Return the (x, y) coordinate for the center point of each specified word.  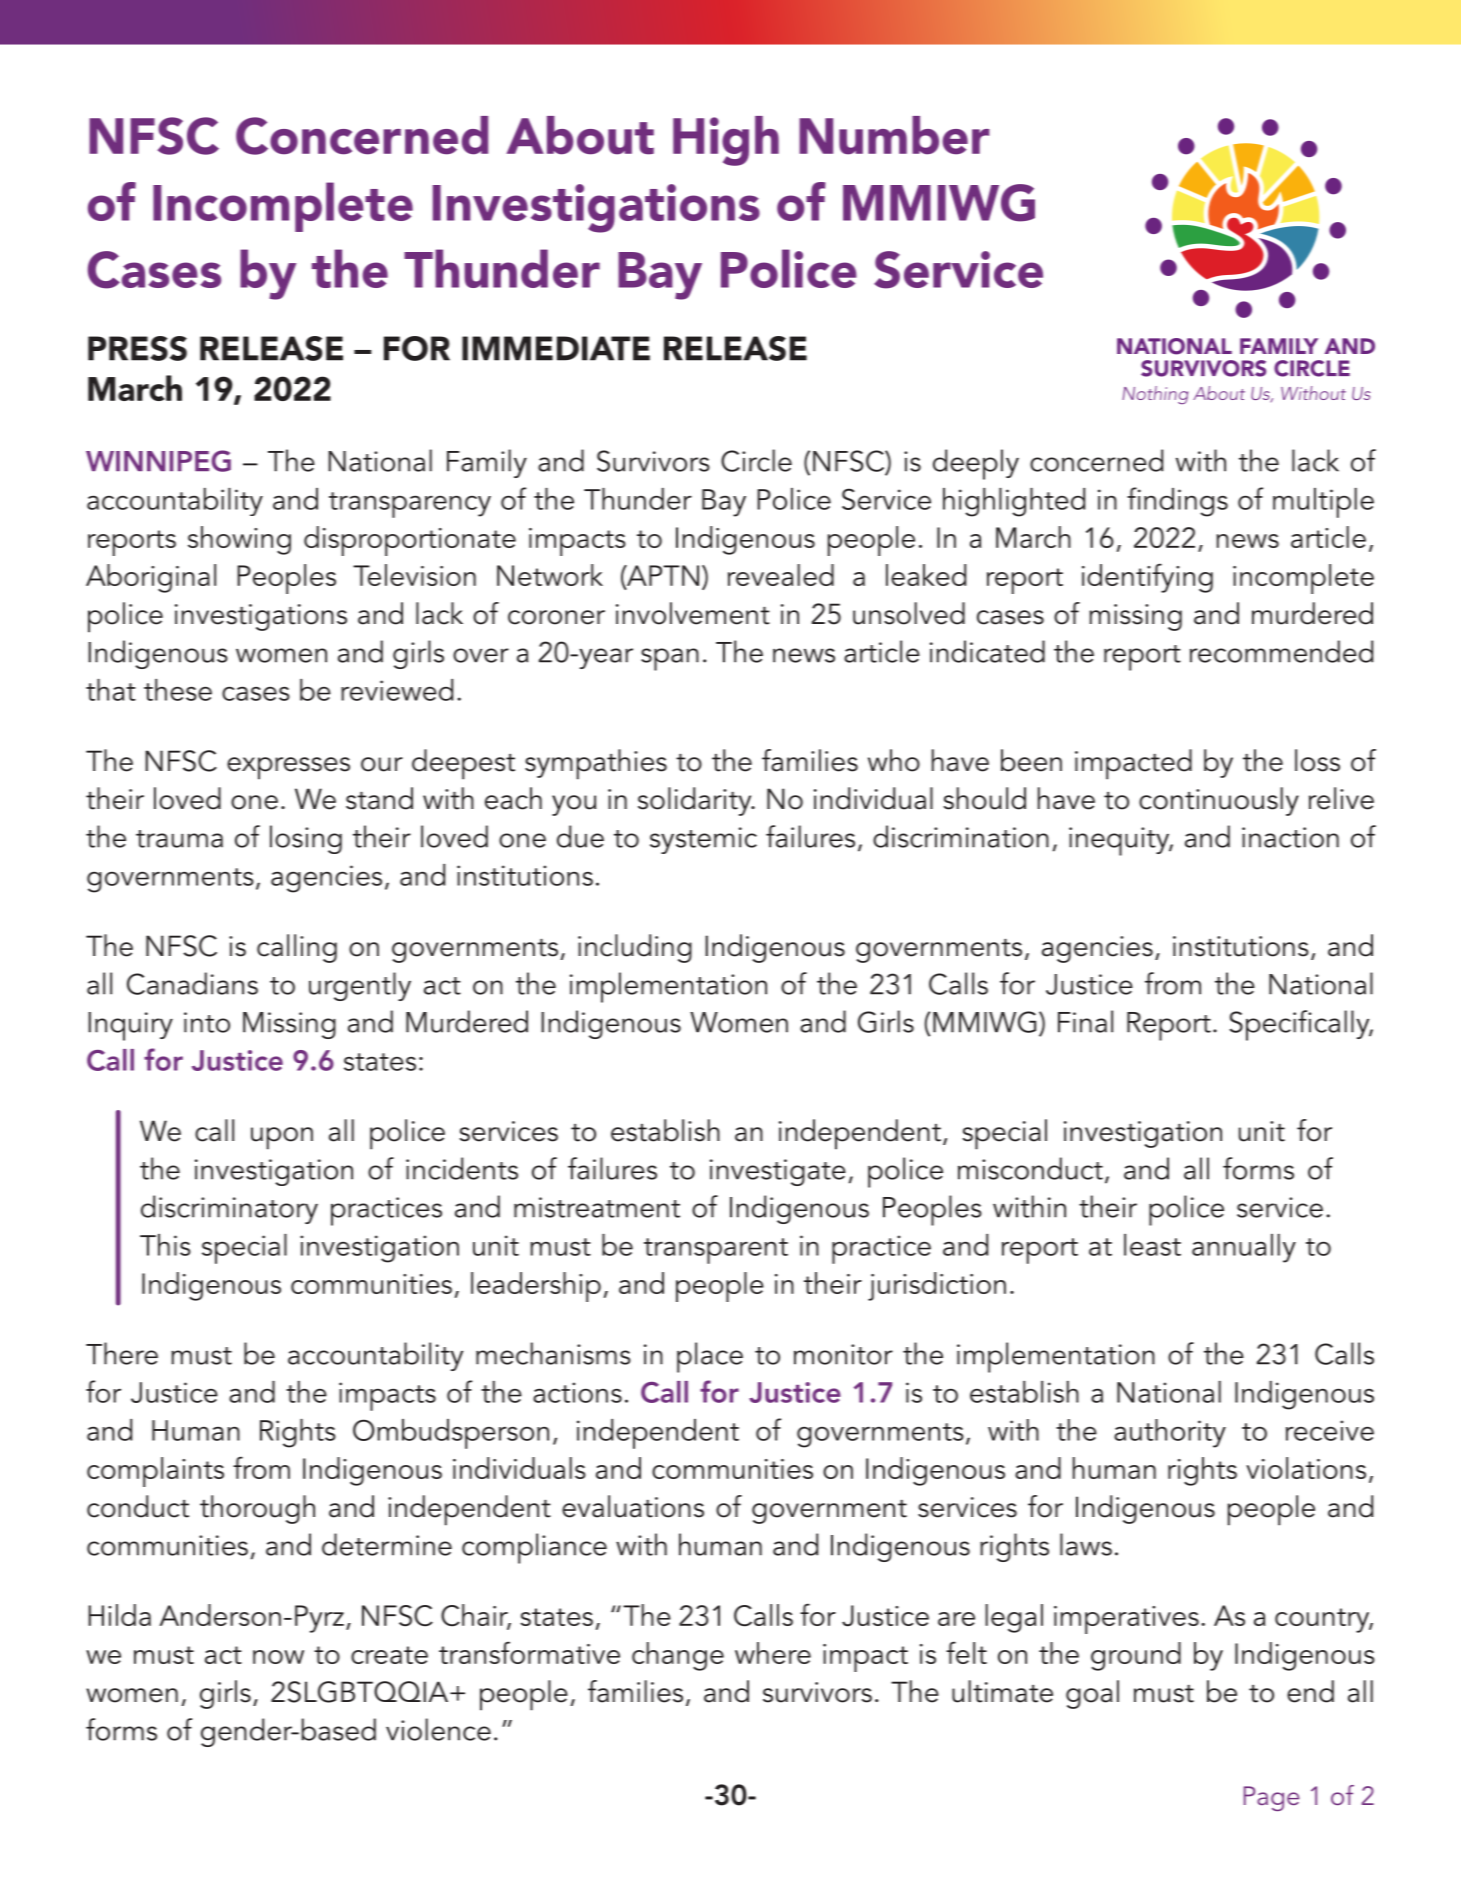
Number (894, 135)
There (122, 1353)
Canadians (192, 983)
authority (1170, 1433)
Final (1085, 1021)
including (635, 948)
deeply (976, 464)
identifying (1147, 578)
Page (1272, 1798)
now (278, 1657)
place (710, 1357)
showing (239, 540)
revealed (781, 575)
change (678, 1656)
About (580, 135)
